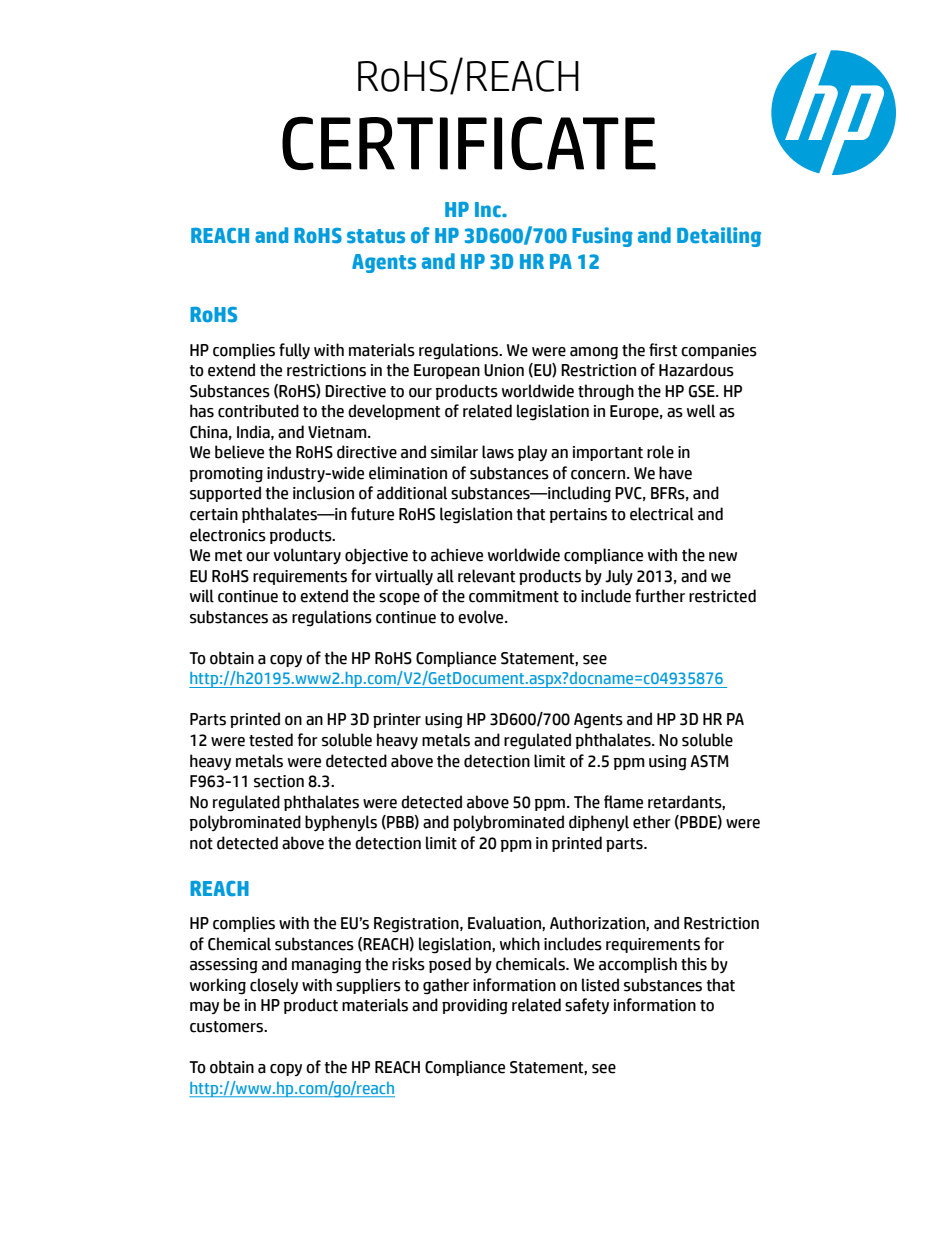 This screenshot has height=1233, width=952. I want to click on ASTM, so click(709, 761).
